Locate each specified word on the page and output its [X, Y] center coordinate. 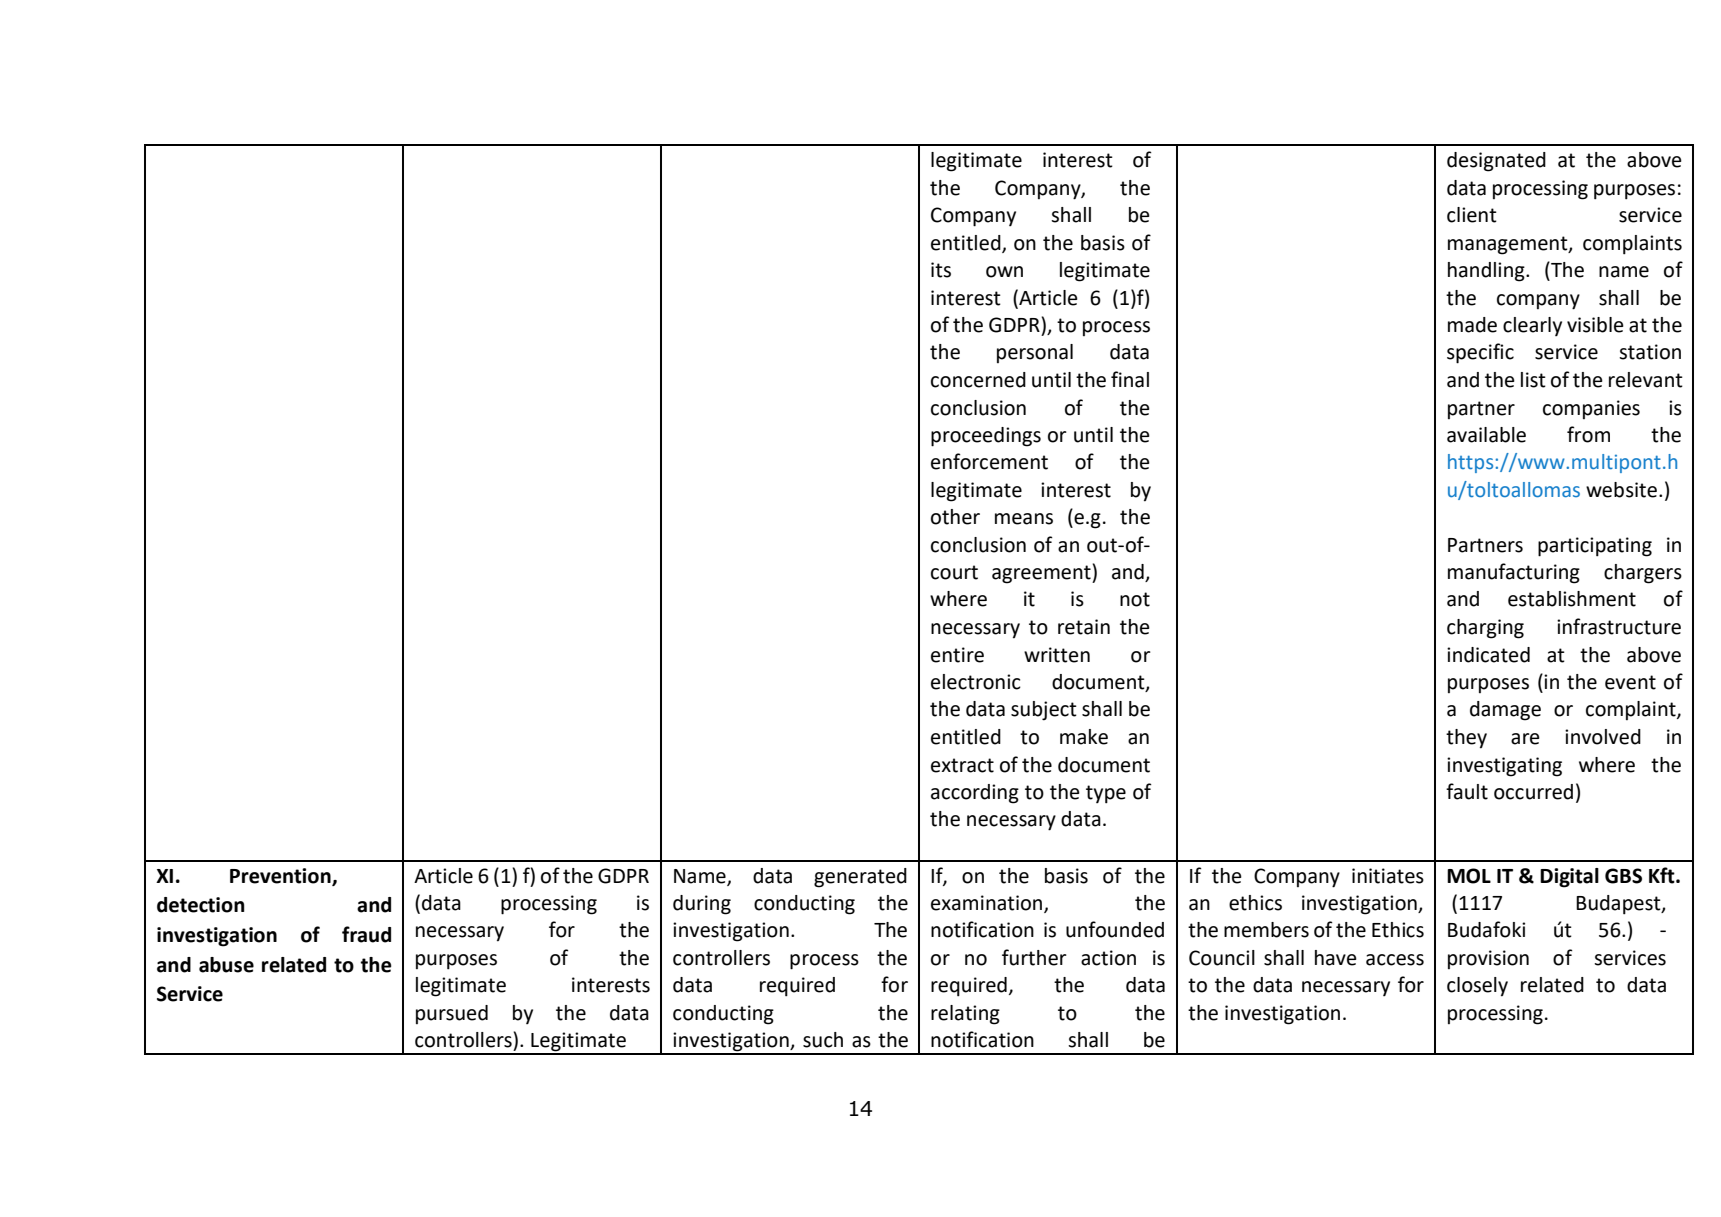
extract [962, 765]
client [1472, 215]
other [955, 517]
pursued [452, 1014]
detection [201, 905]
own [1004, 272]
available [1486, 435]
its [941, 270]
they [1466, 739]
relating [965, 1015]
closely [1477, 987]
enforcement [989, 461]
